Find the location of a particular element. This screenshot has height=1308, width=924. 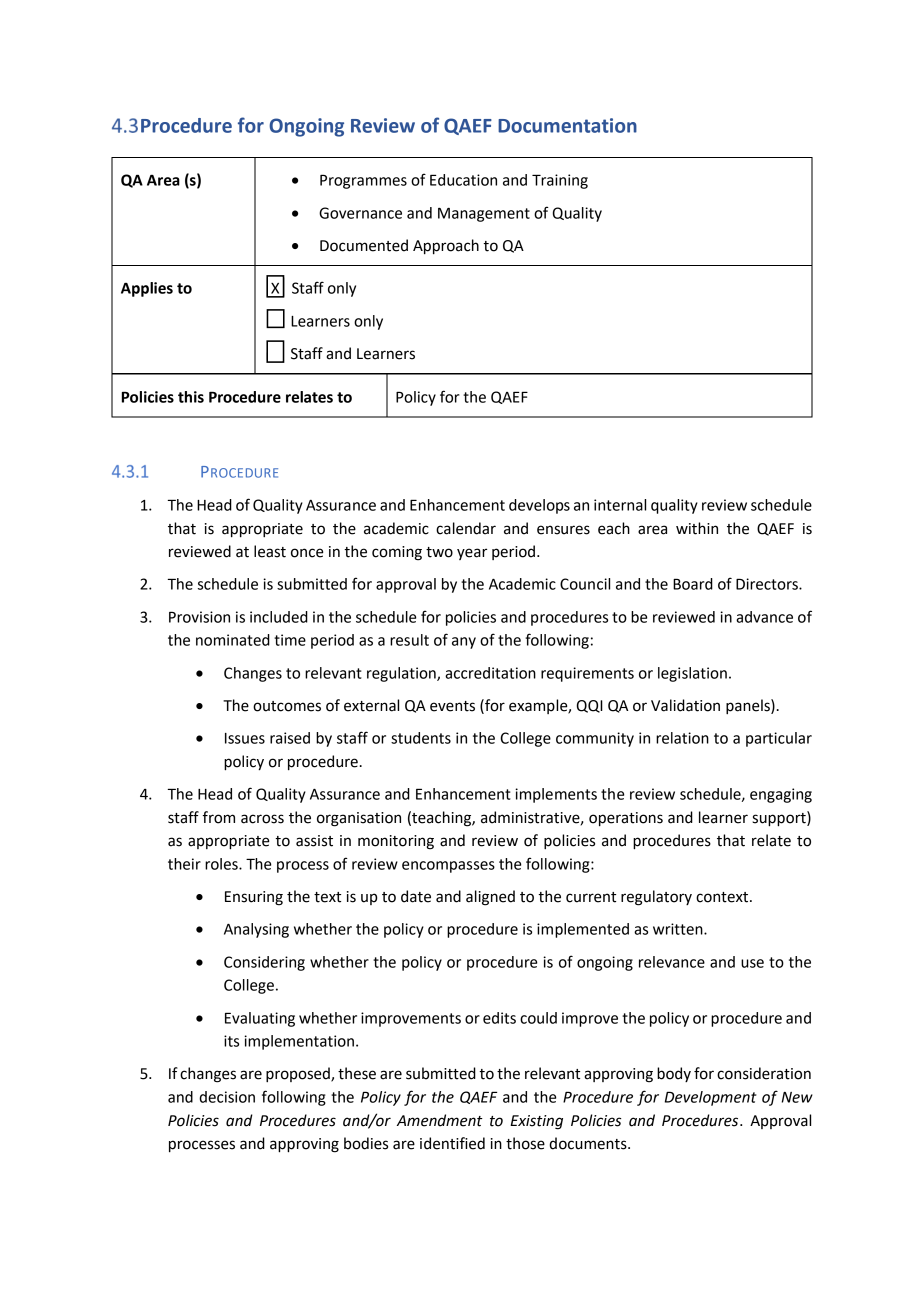

this is located at coordinates (191, 397).
